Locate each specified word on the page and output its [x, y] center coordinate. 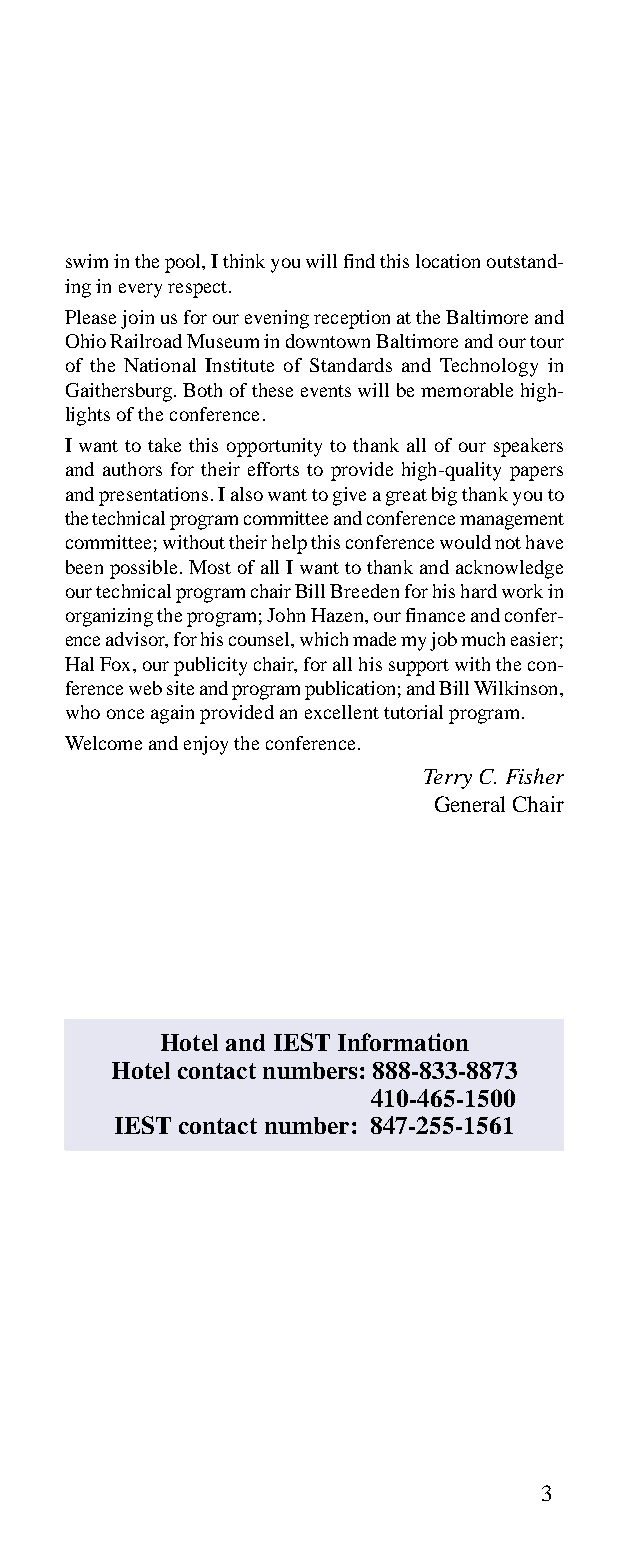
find [359, 261]
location [448, 261]
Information [403, 1042]
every [140, 290]
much [483, 639]
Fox [117, 664]
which [324, 639]
